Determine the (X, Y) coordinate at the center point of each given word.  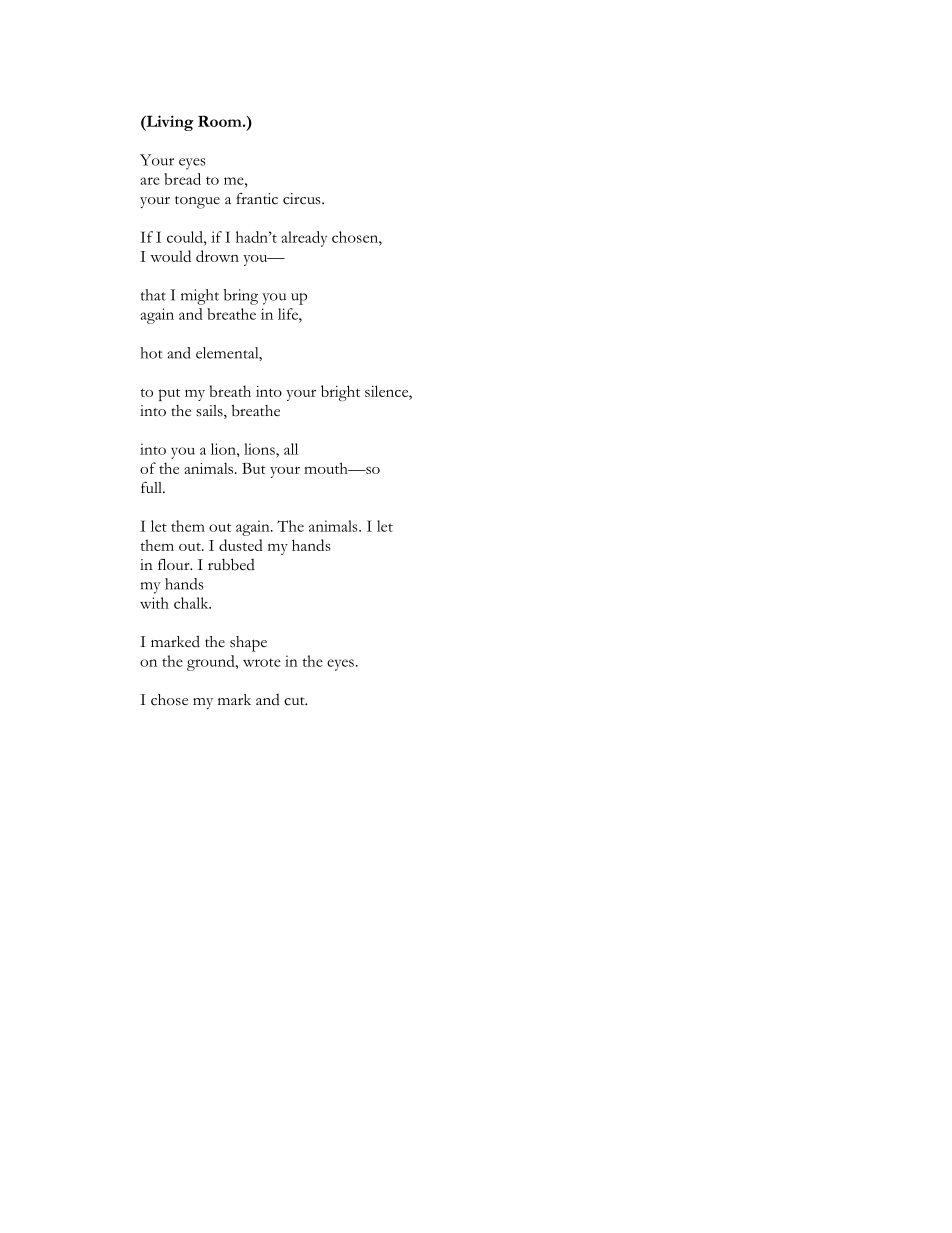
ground (212, 663)
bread (182, 179)
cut (295, 701)
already (304, 239)
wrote (262, 662)
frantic (257, 199)
